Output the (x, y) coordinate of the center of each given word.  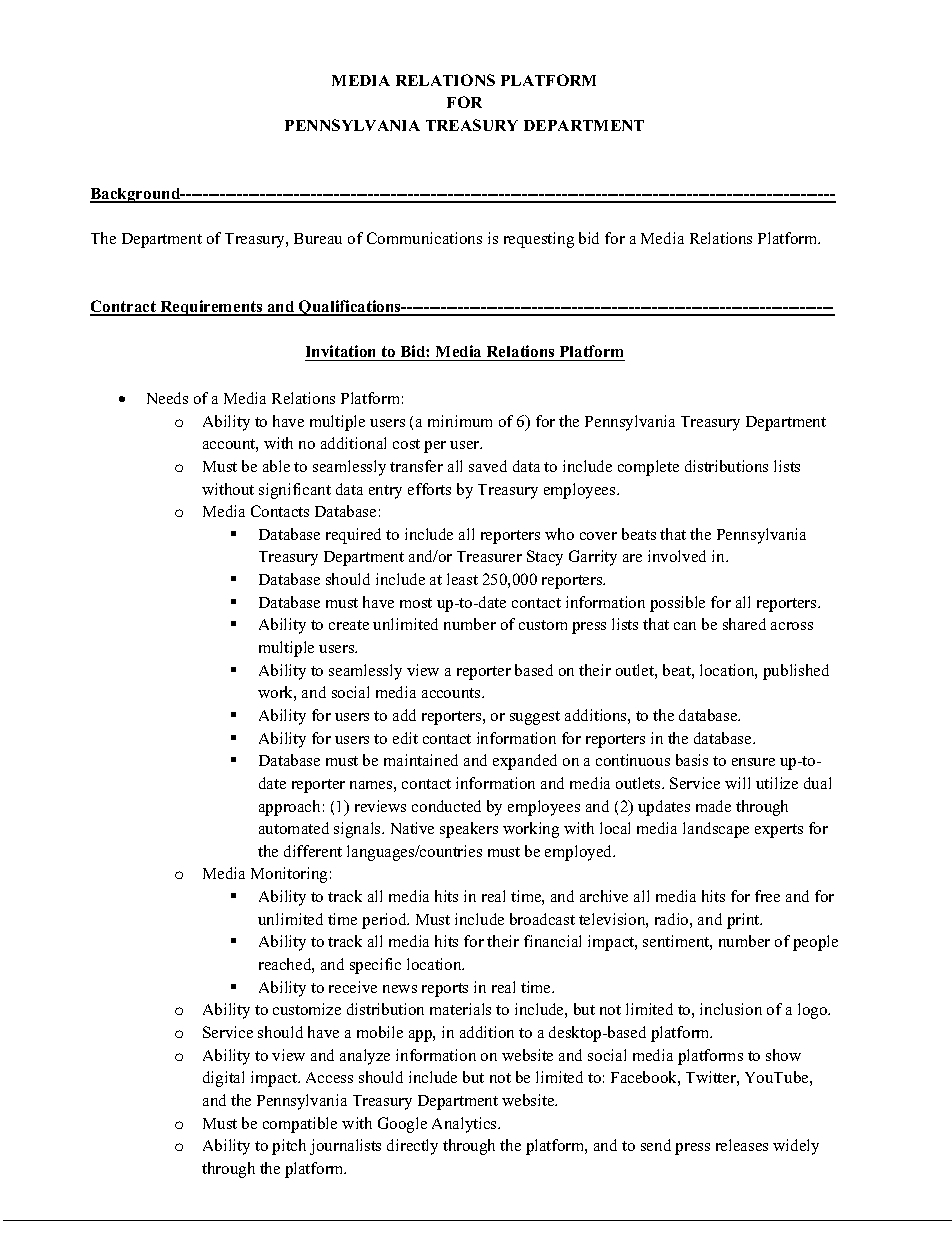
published (796, 672)
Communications (424, 238)
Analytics (466, 1125)
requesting (539, 240)
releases (742, 1145)
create (349, 625)
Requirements (211, 308)
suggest (535, 718)
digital (223, 1079)
